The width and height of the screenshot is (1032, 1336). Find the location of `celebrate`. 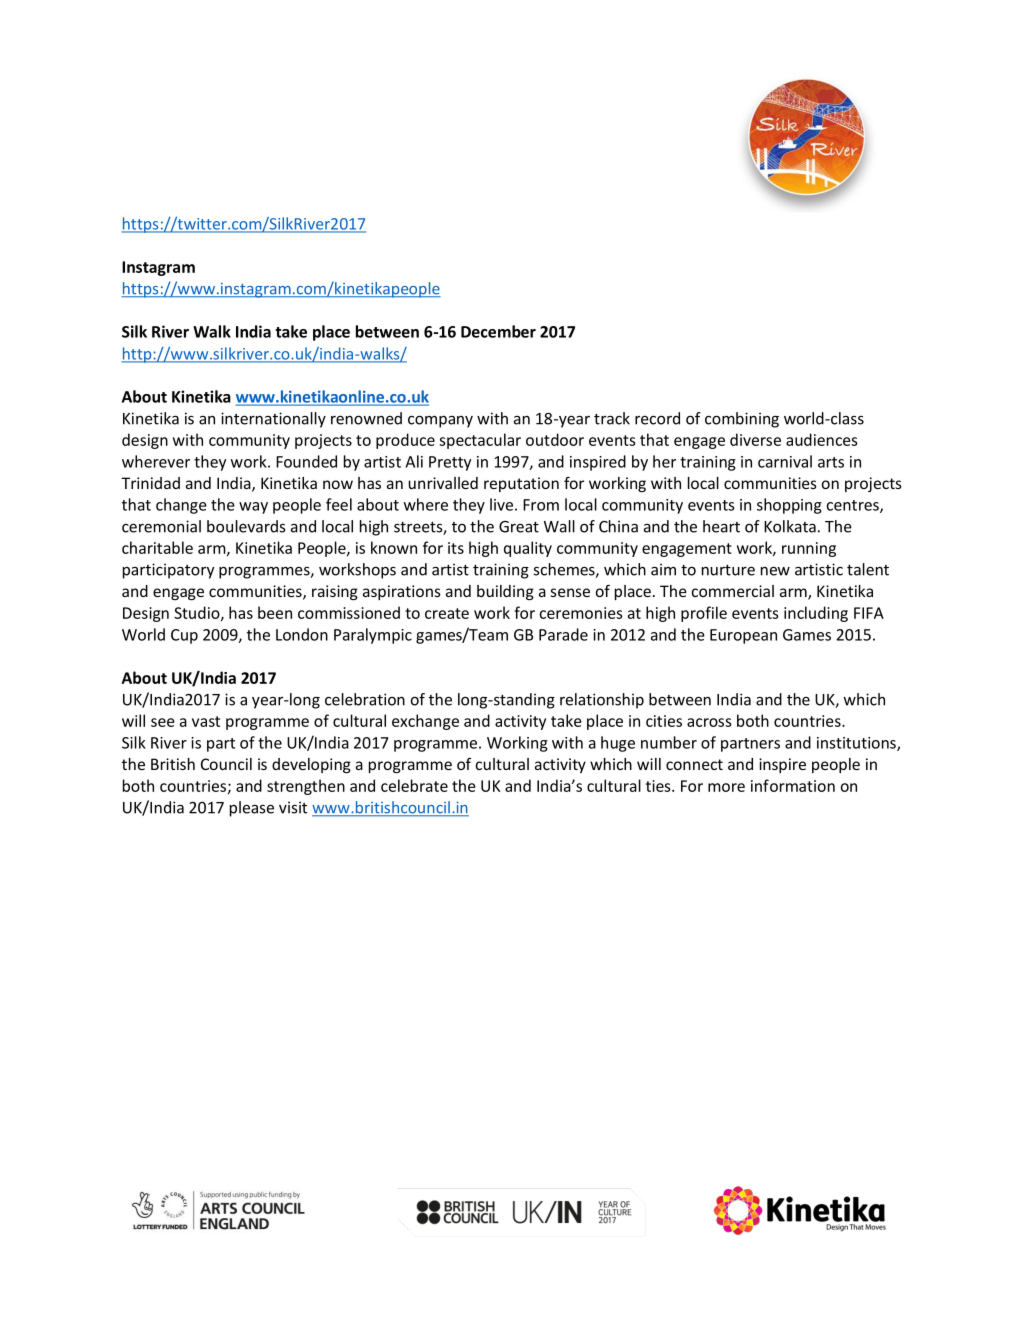

celebrate is located at coordinates (414, 785).
